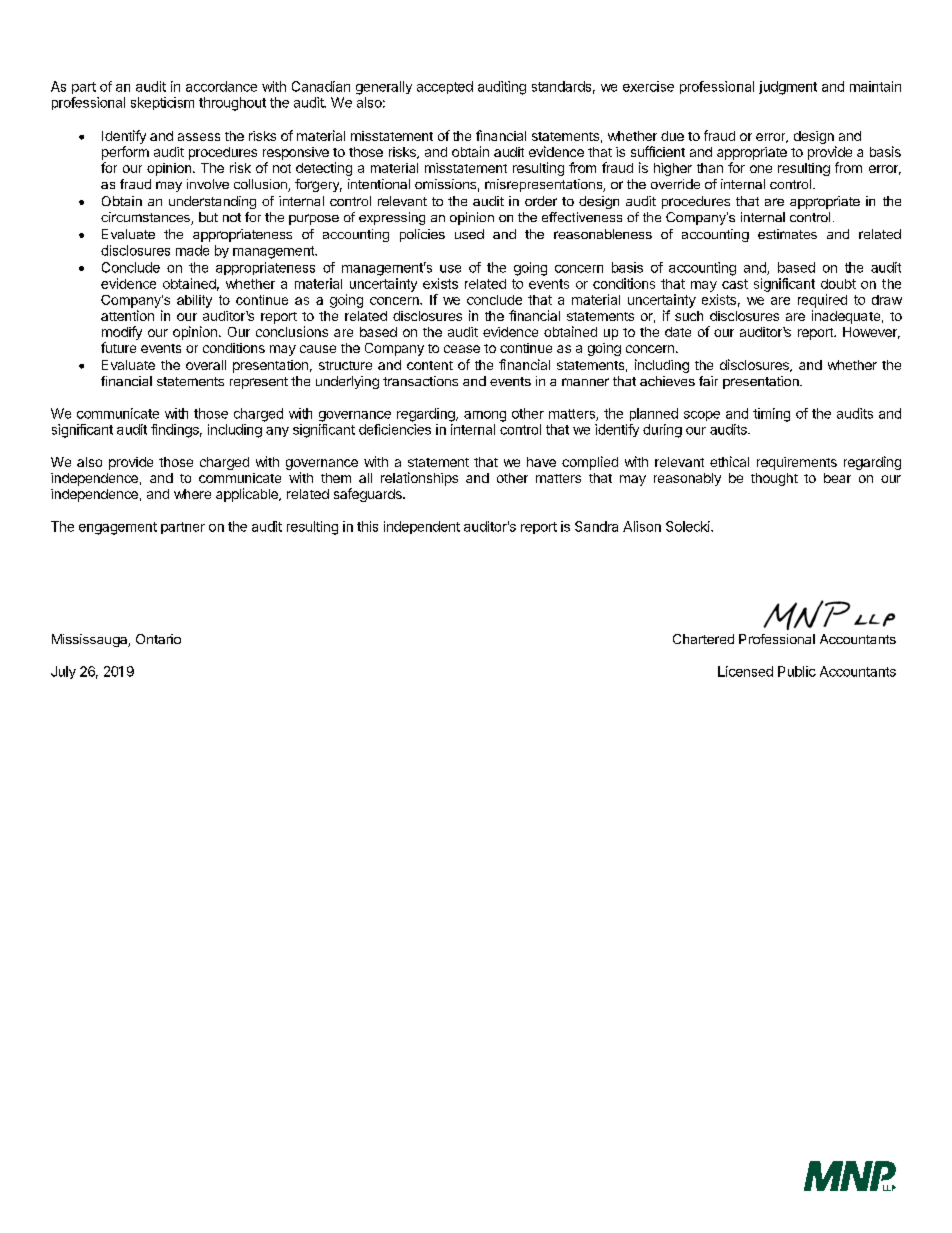 The image size is (952, 1233). What do you see at coordinates (192, 494) in the image?
I see `where` at bounding box center [192, 494].
